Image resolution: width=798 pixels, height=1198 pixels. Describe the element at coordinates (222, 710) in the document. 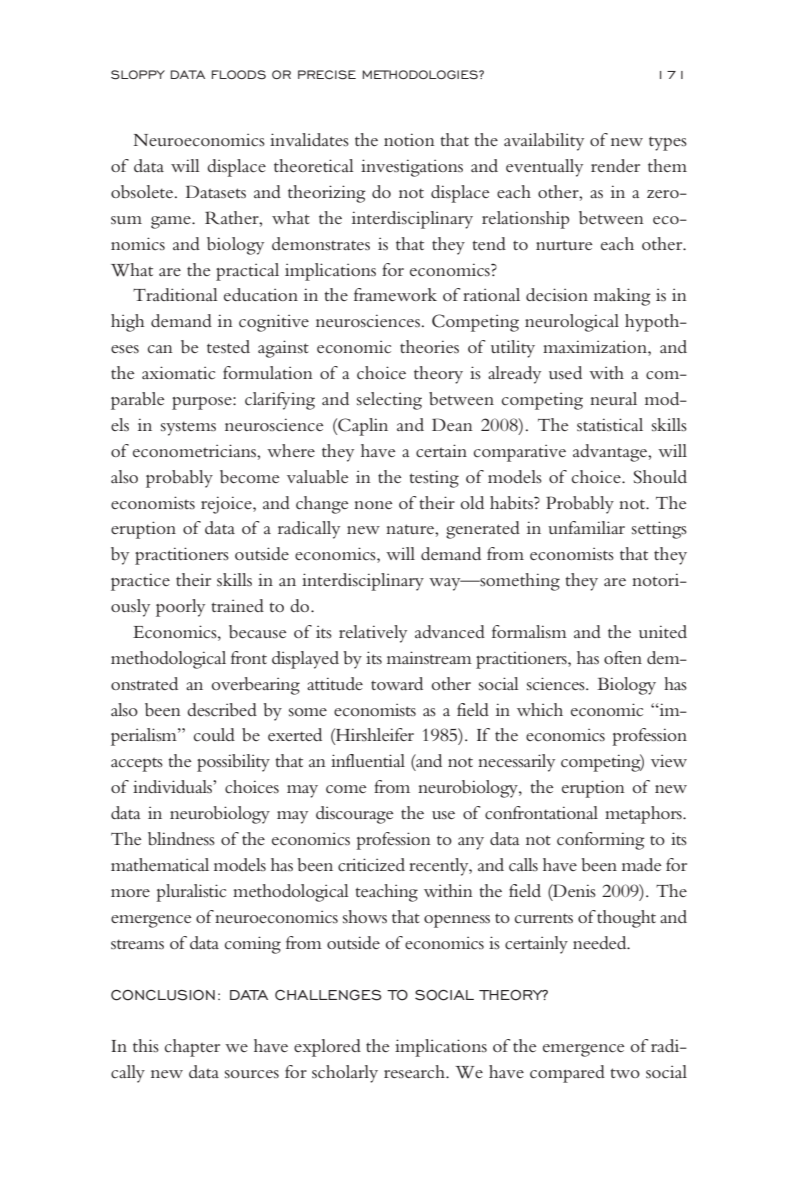

I see `described` at that location.
